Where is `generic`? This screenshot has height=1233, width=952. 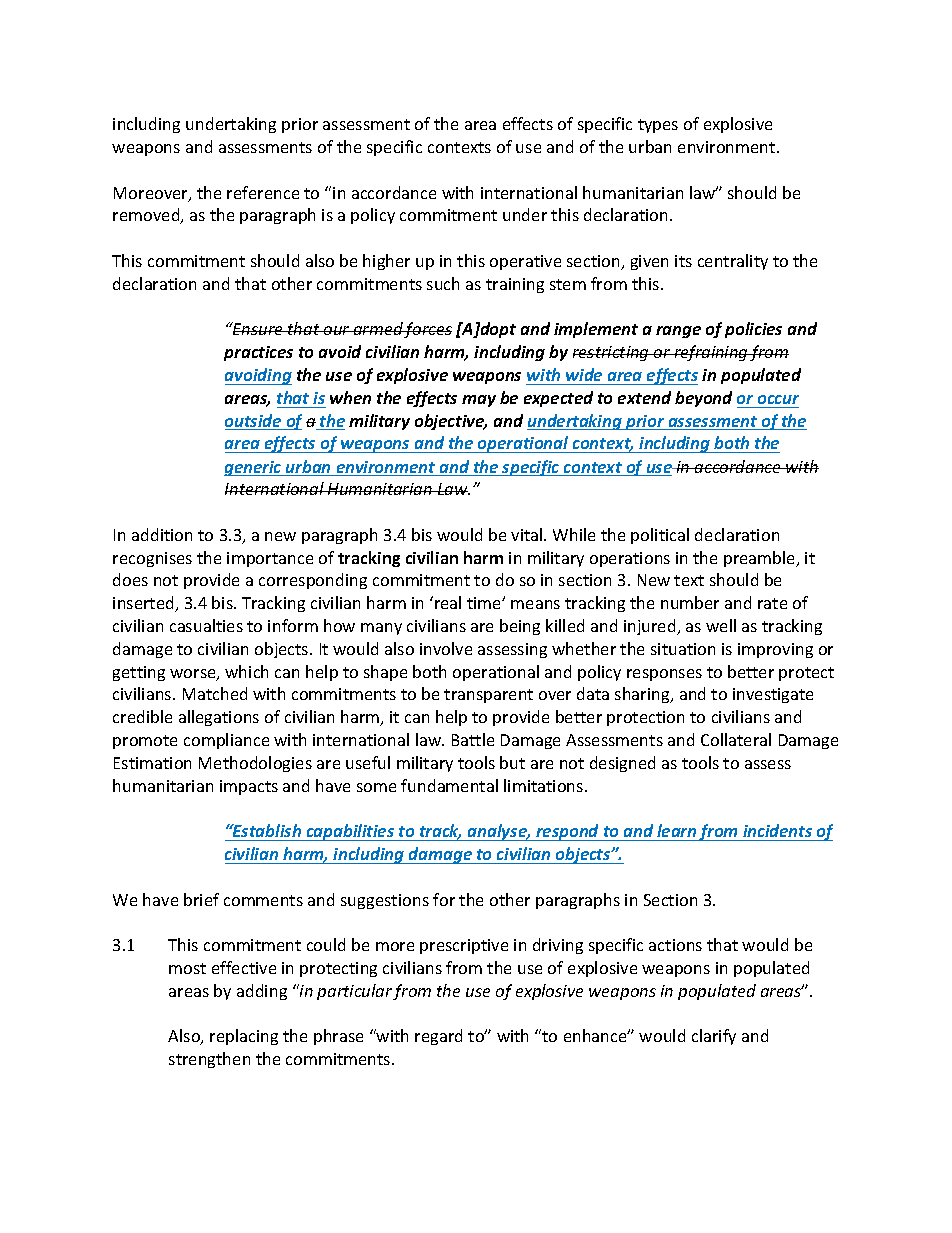 generic is located at coordinates (254, 468).
